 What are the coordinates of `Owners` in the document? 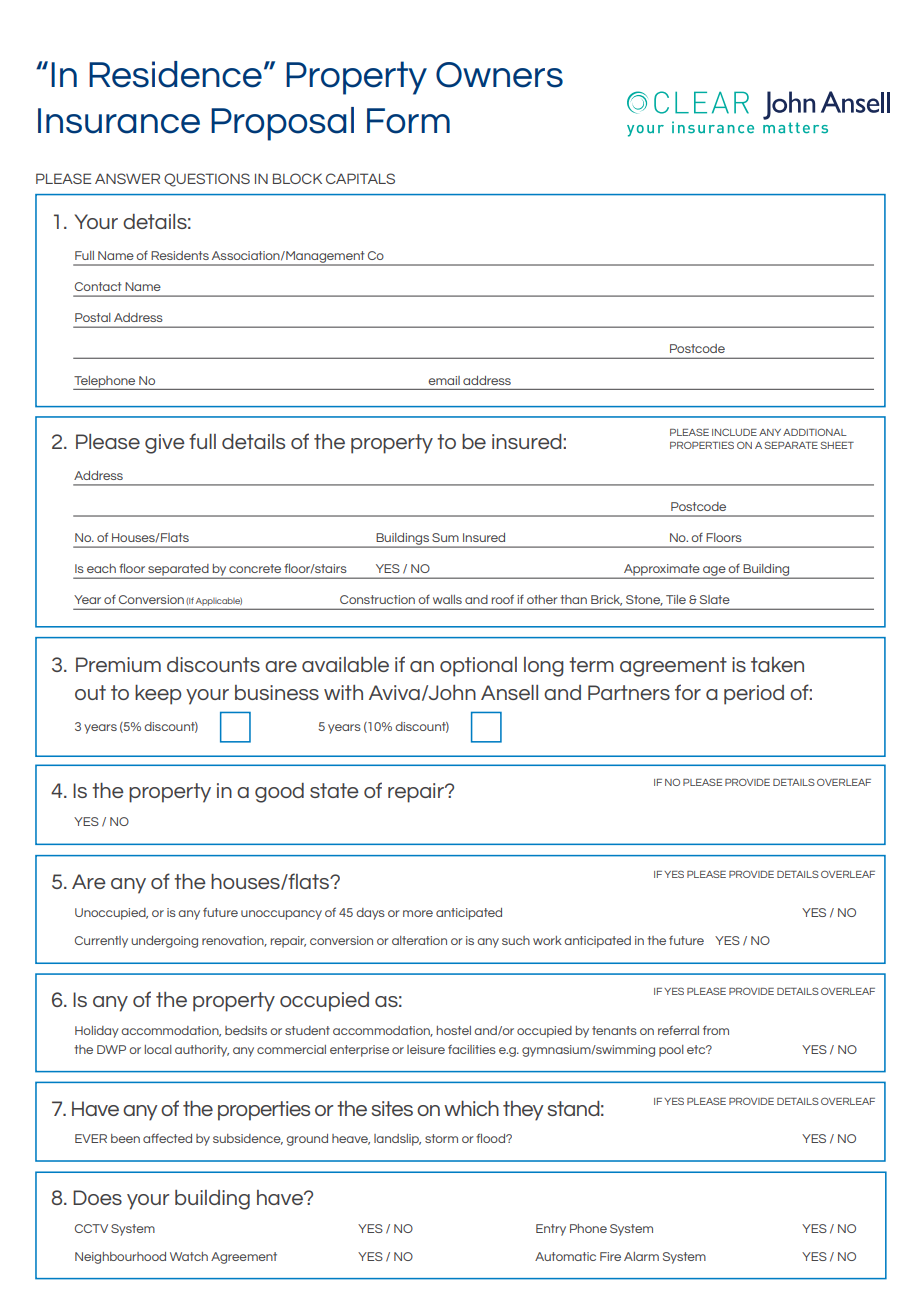 It's located at (499, 75).
